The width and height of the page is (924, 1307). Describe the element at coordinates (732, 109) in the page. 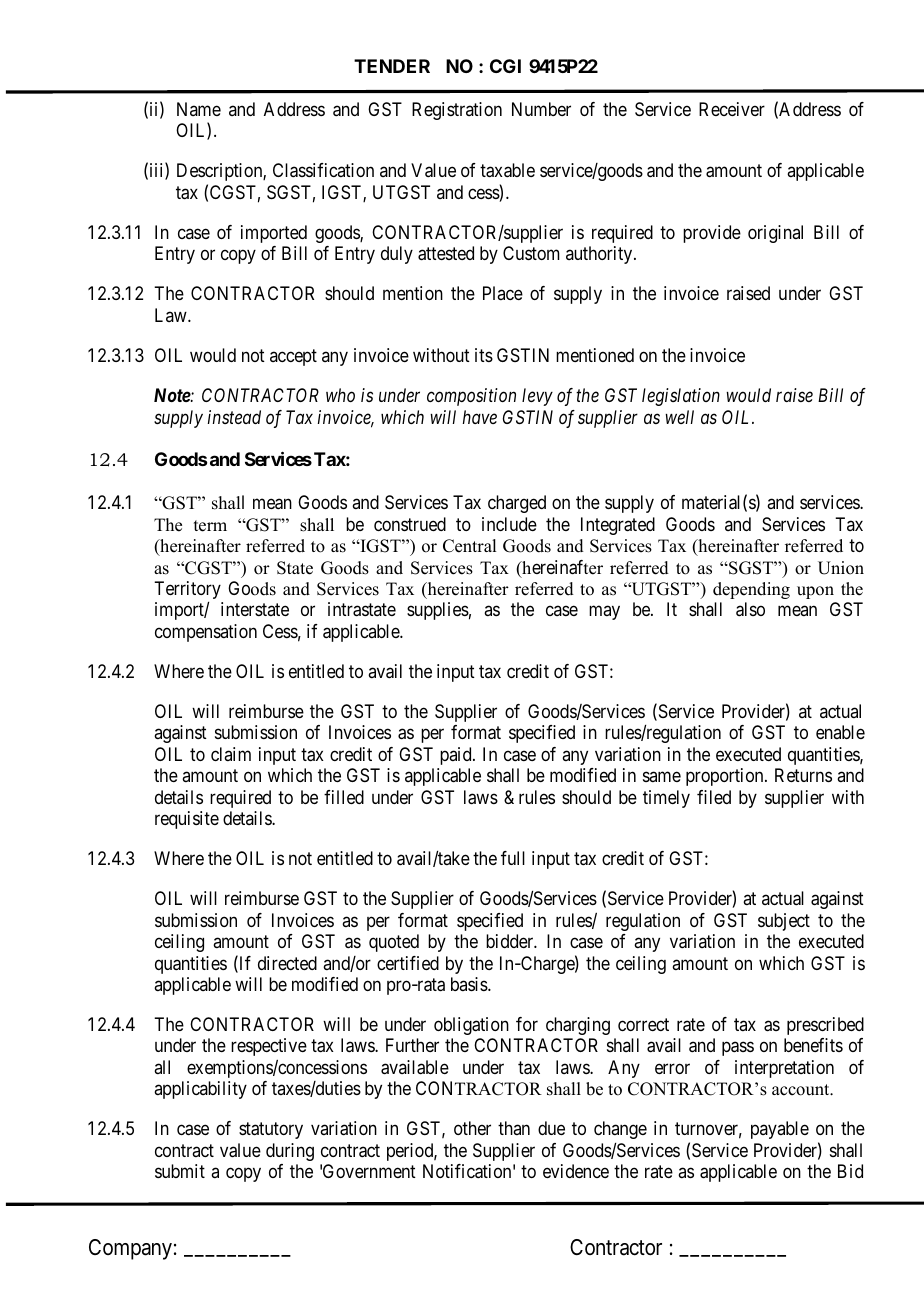

I see `Receiver` at that location.
